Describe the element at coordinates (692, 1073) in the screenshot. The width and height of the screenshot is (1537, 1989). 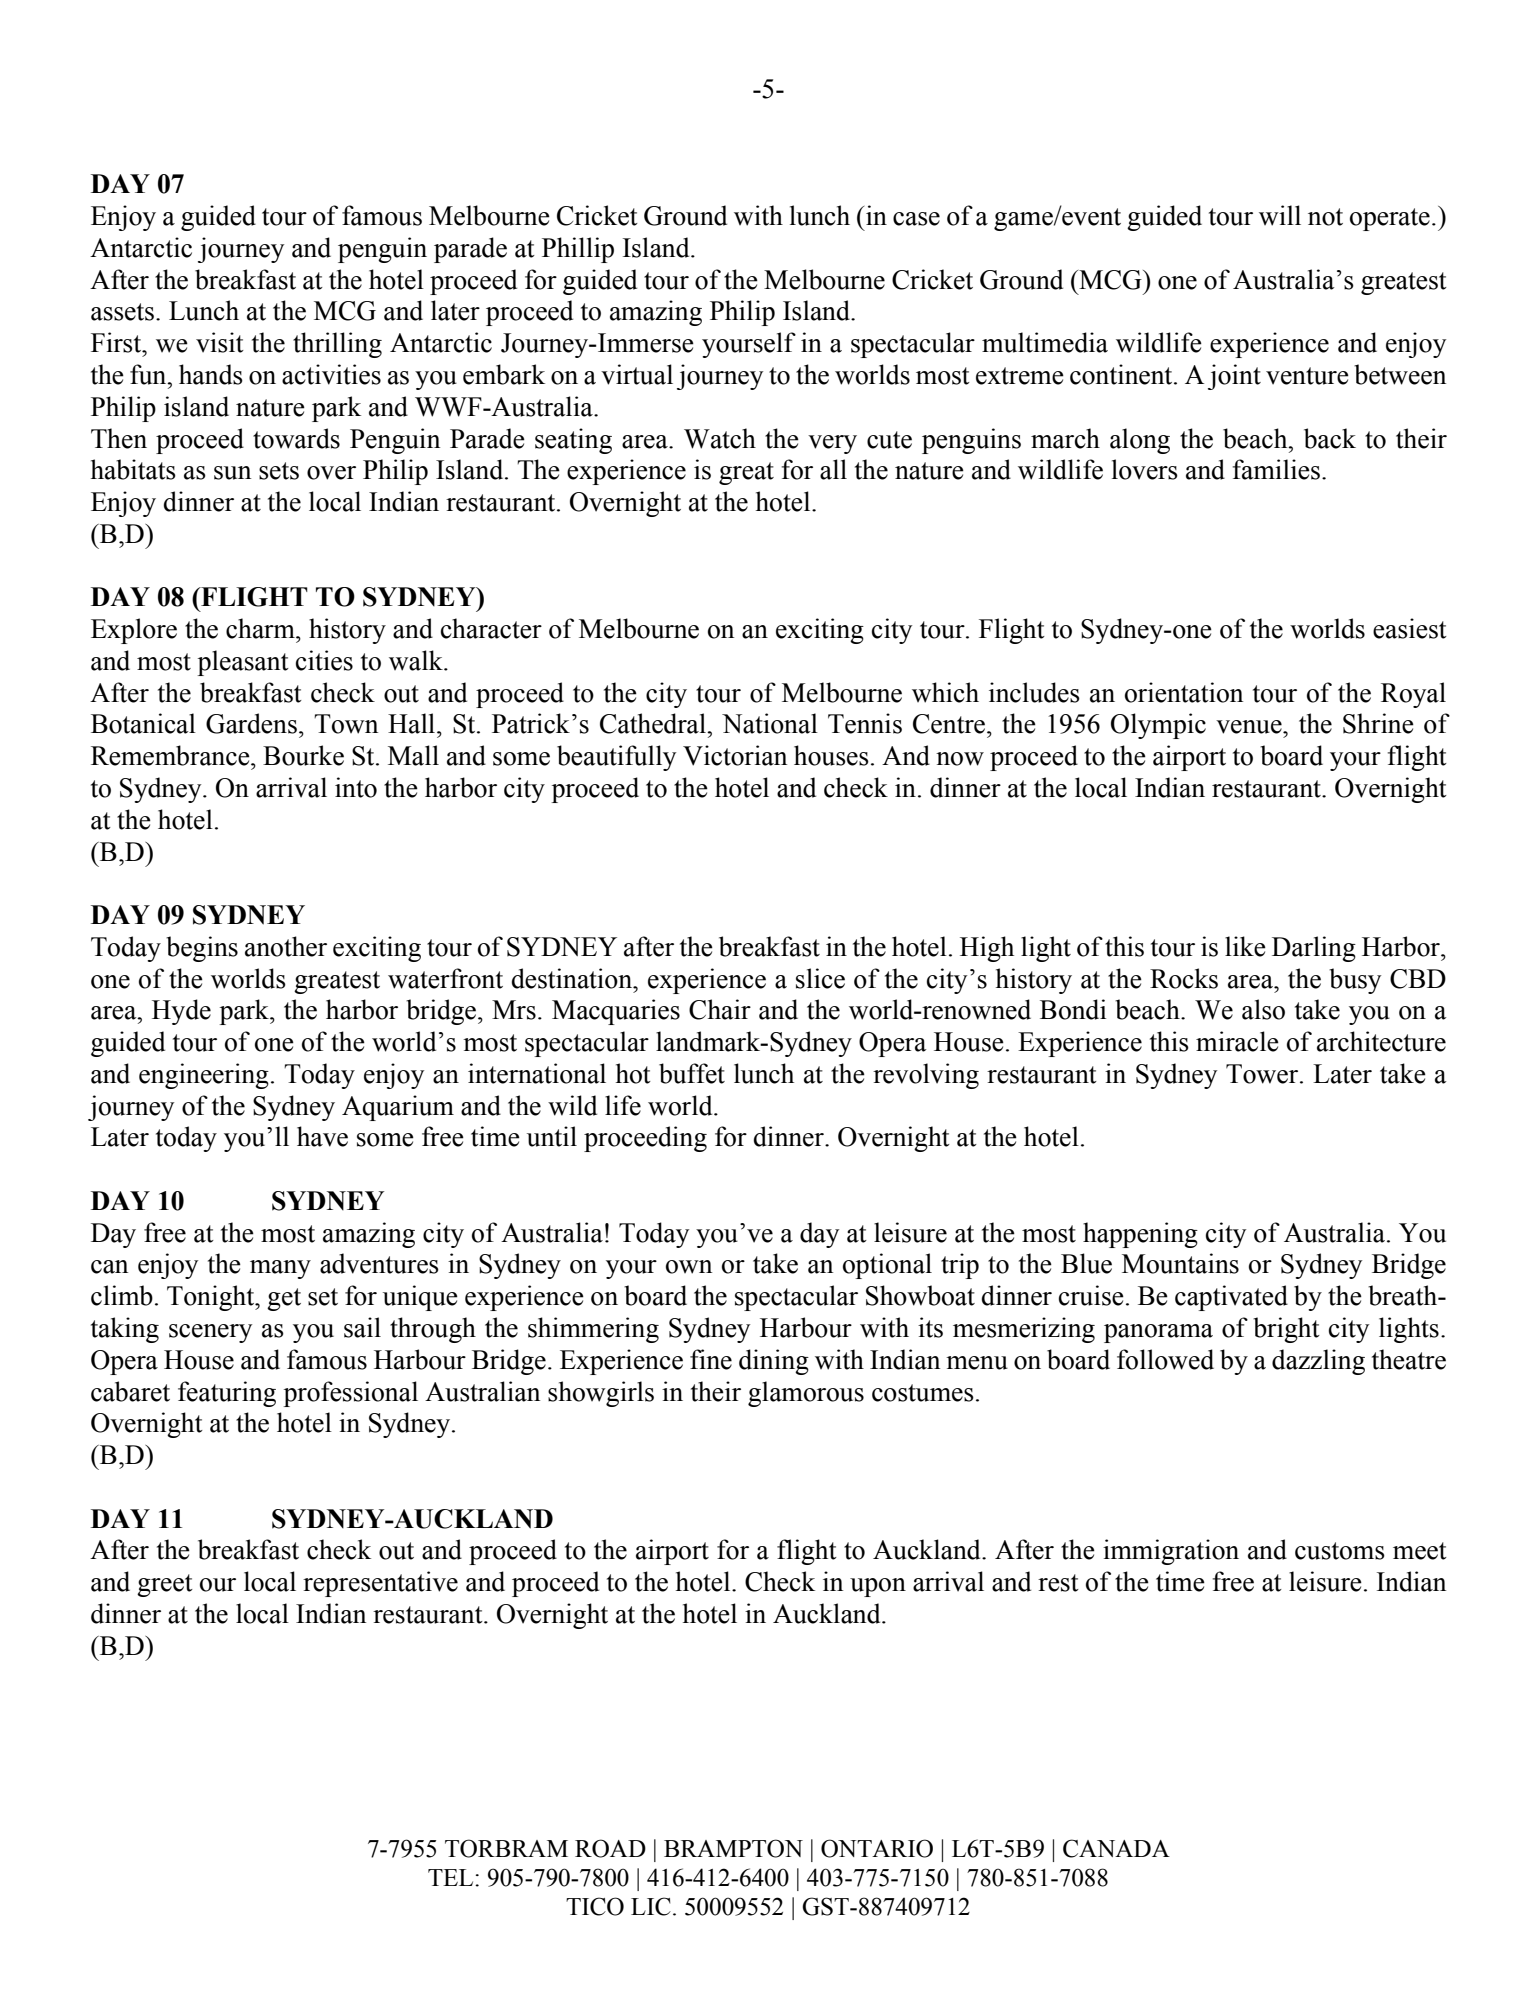
I see `buffet` at that location.
